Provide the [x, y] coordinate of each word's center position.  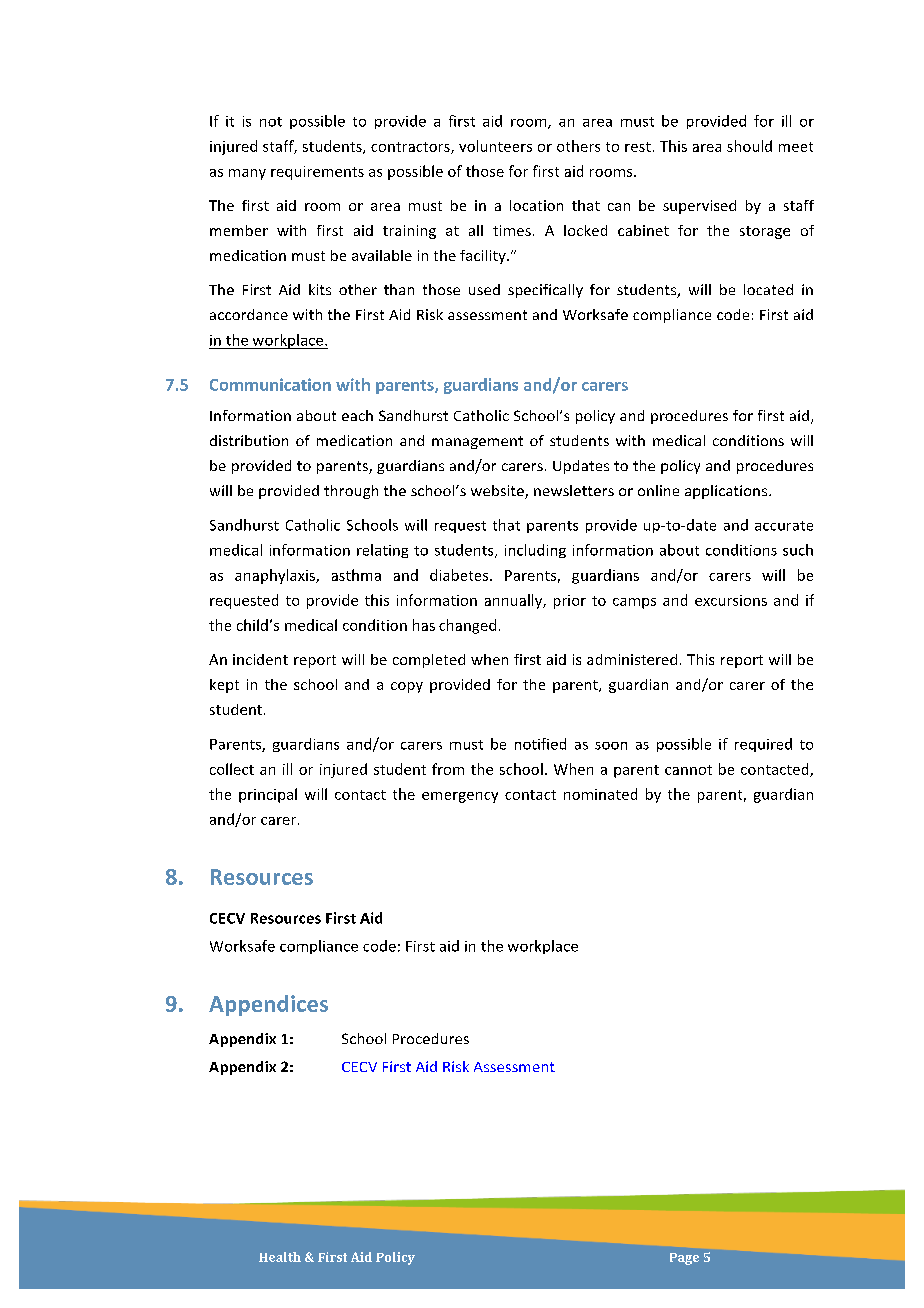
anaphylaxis [276, 576]
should [749, 146]
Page [684, 1259]
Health [280, 1257]
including [535, 551]
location [536, 205]
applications [727, 492]
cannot [688, 770]
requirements [317, 173]
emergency [460, 797]
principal [268, 795]
